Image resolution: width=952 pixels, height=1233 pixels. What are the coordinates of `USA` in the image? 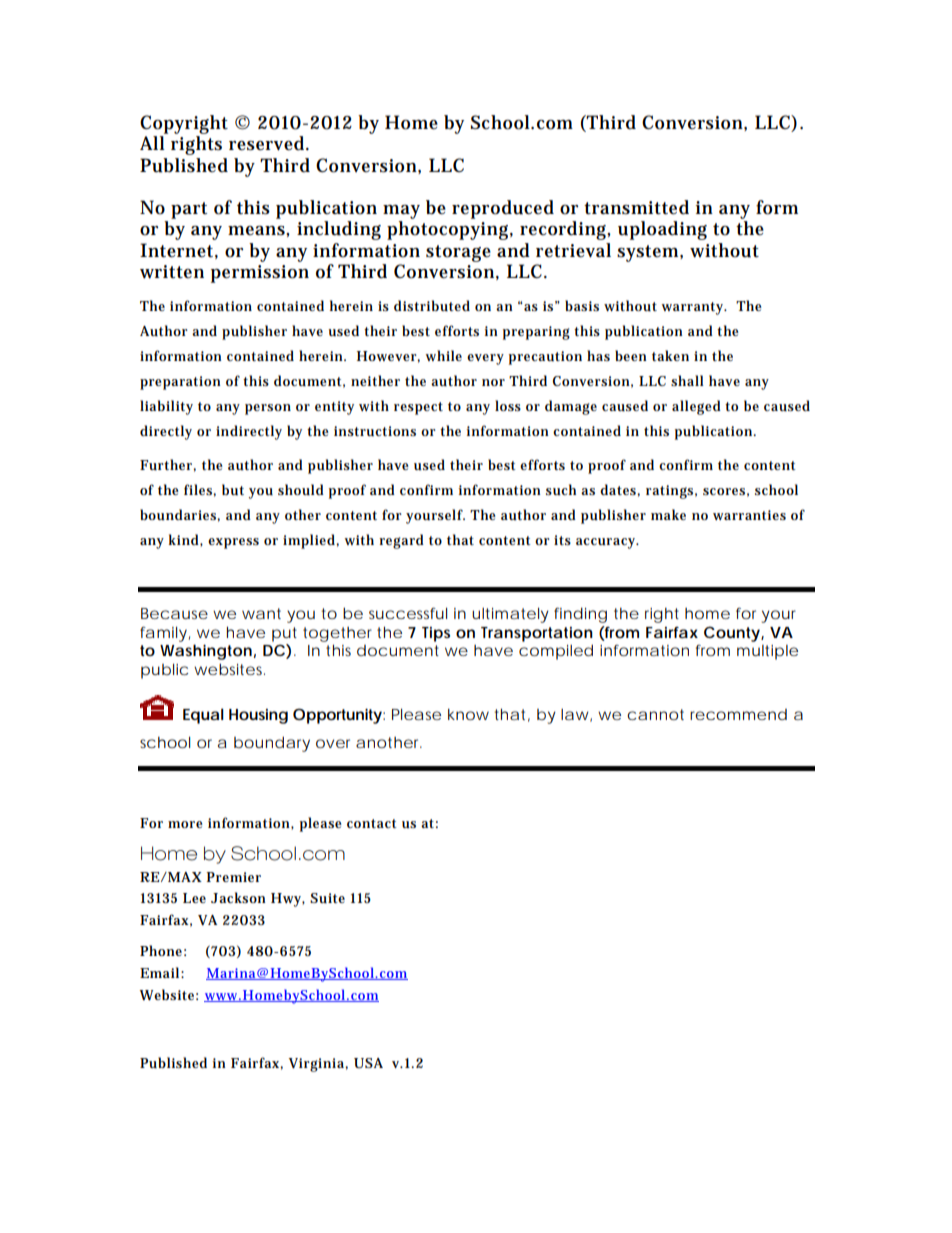 It's located at (368, 1063).
